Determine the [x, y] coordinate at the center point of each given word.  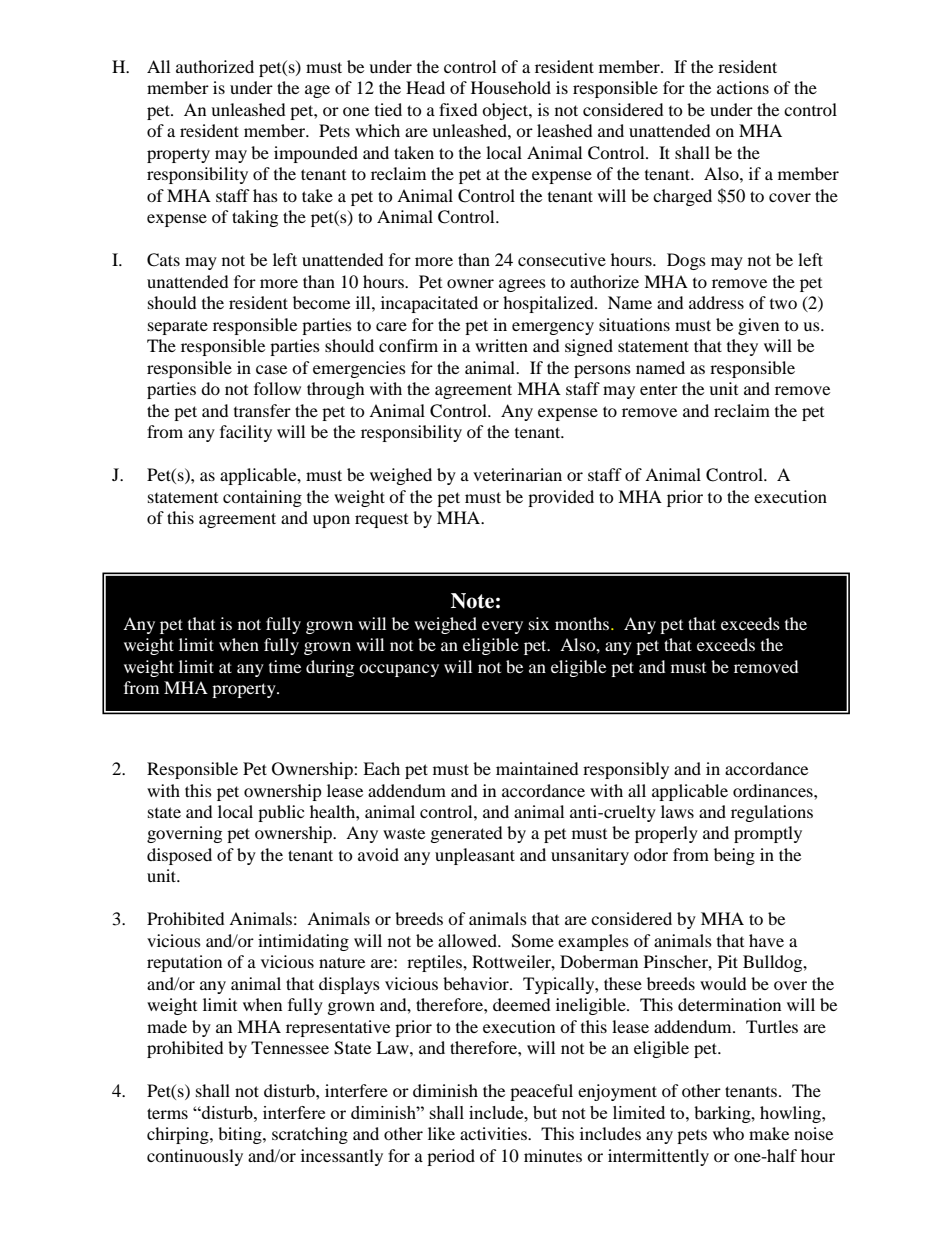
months [582, 623]
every [502, 627]
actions [743, 87]
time [285, 666]
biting [241, 1135]
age [317, 91]
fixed [458, 109]
